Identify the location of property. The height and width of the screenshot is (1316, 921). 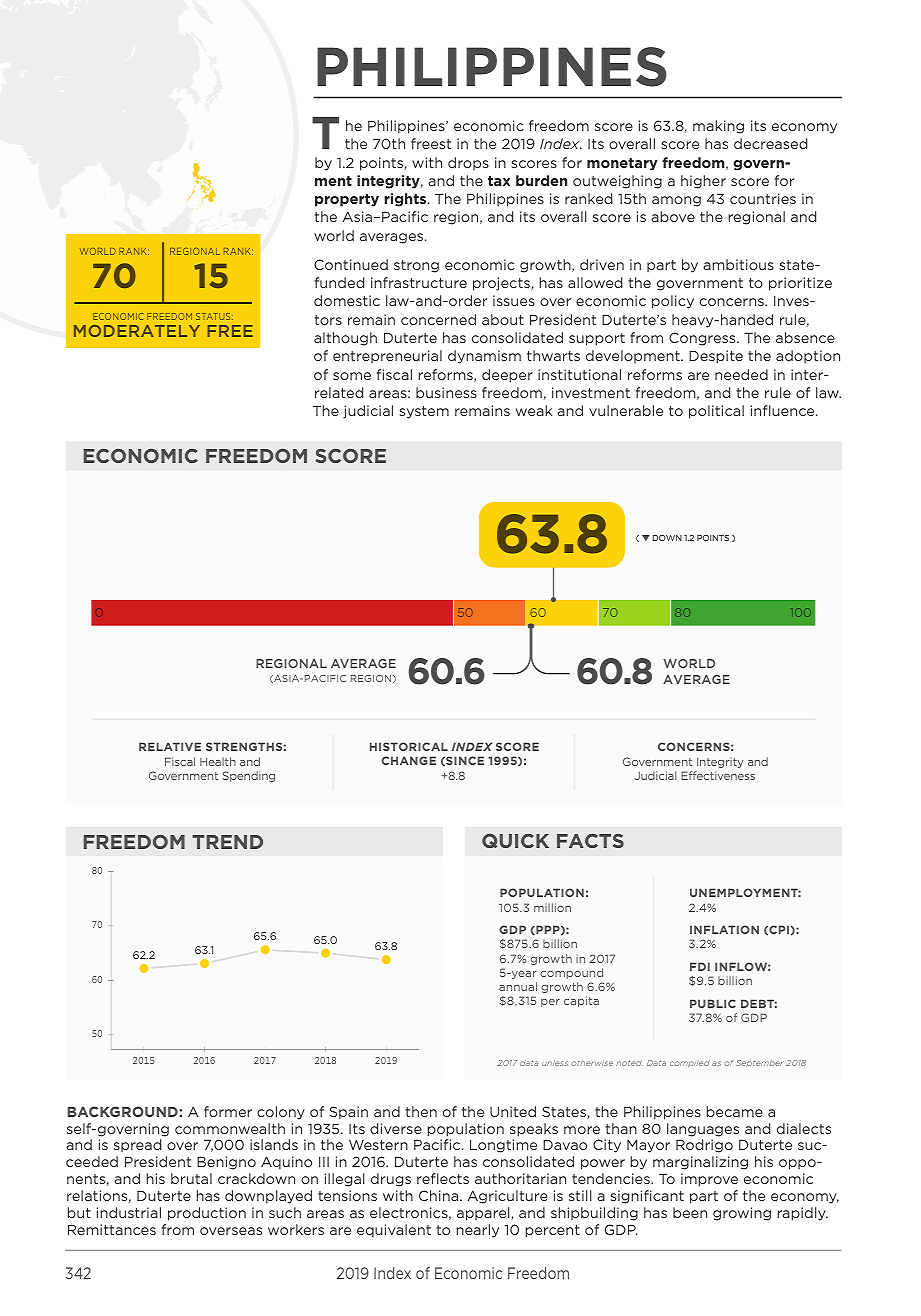
(347, 200).
